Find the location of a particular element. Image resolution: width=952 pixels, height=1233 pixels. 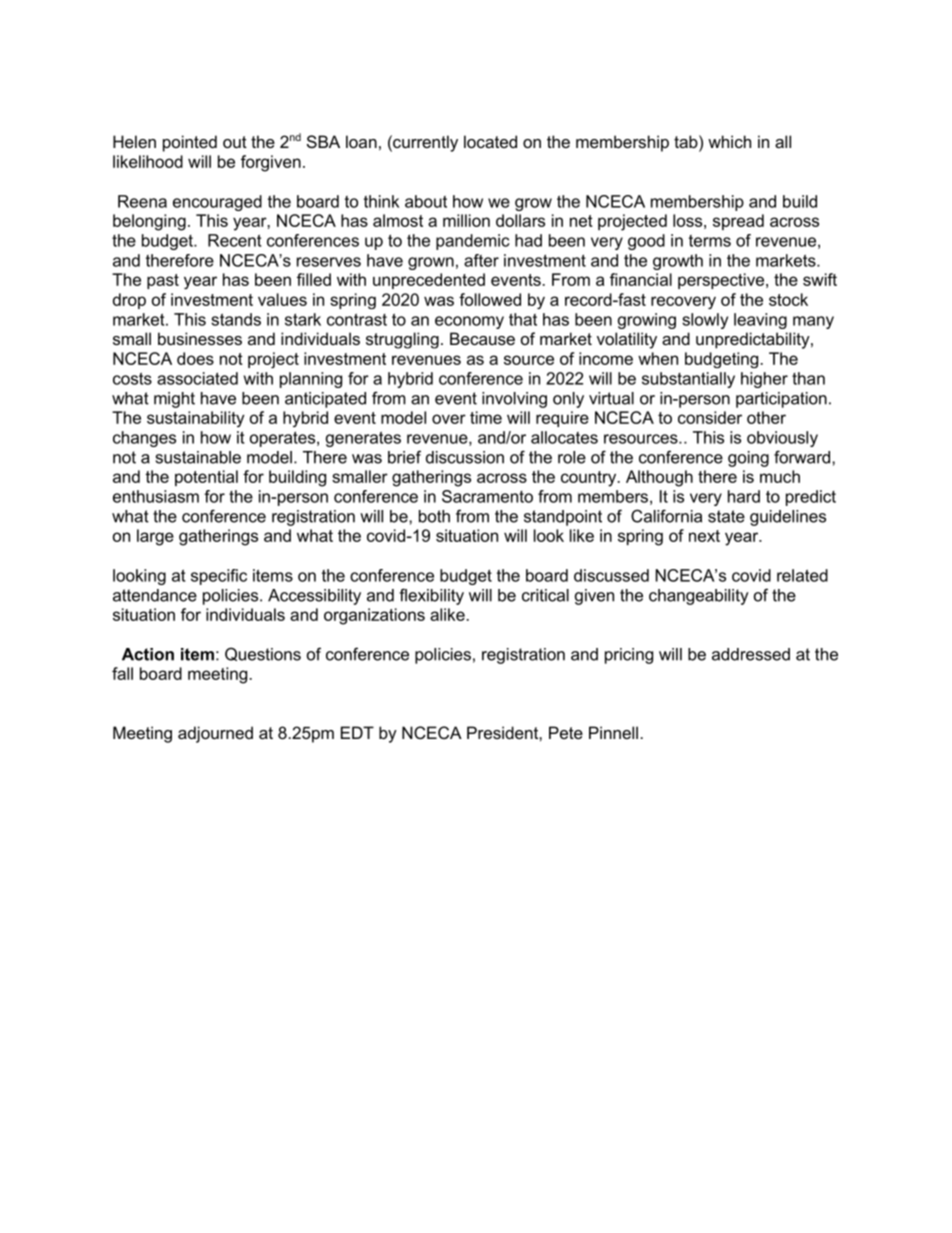

pointed is located at coordinates (190, 143).
